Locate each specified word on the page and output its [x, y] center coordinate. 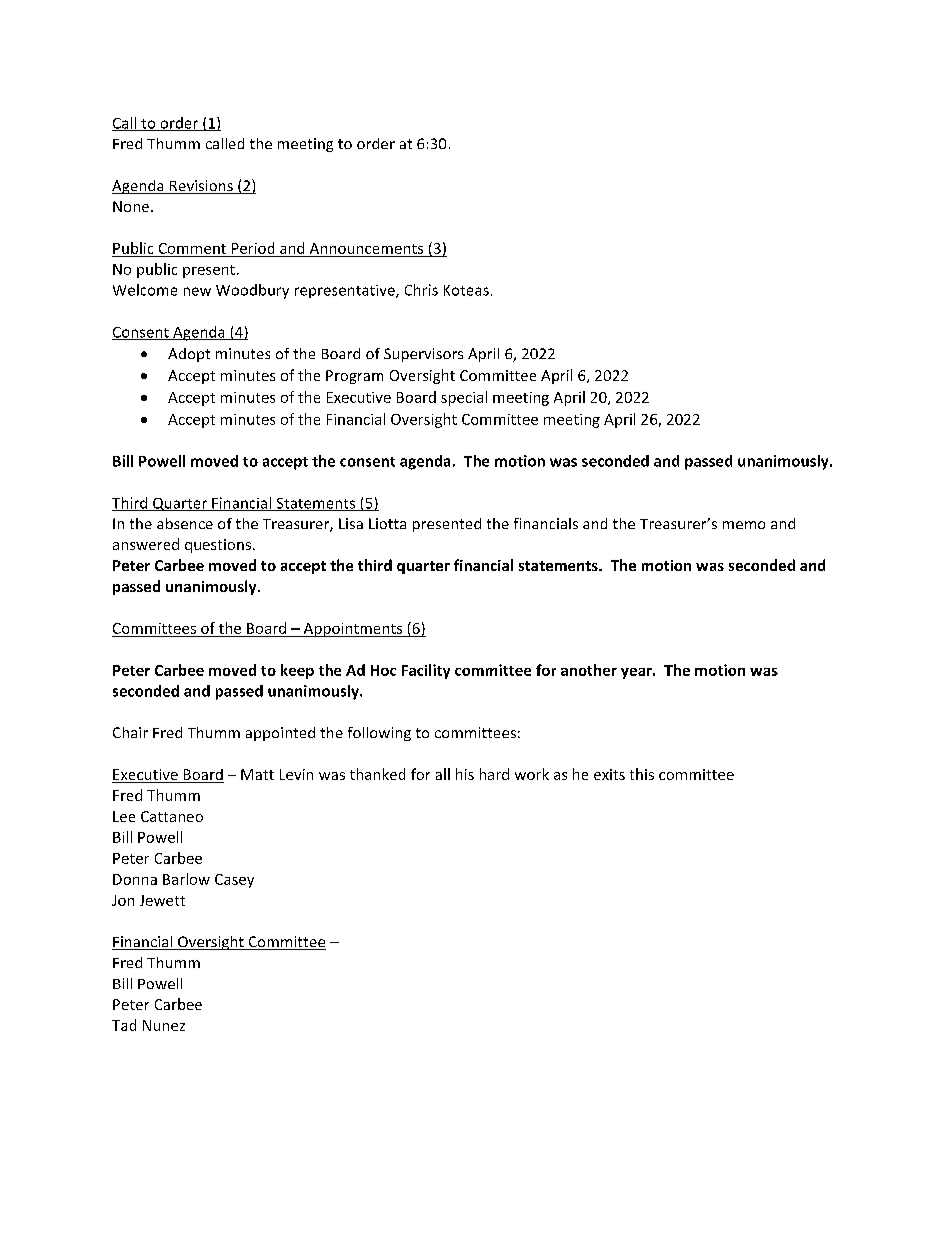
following [379, 734]
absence [185, 523]
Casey [234, 881]
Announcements [366, 248]
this [642, 774]
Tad [124, 1025]
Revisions [201, 187]
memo [744, 525]
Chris [421, 290]
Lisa [351, 523]
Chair [130, 732]
